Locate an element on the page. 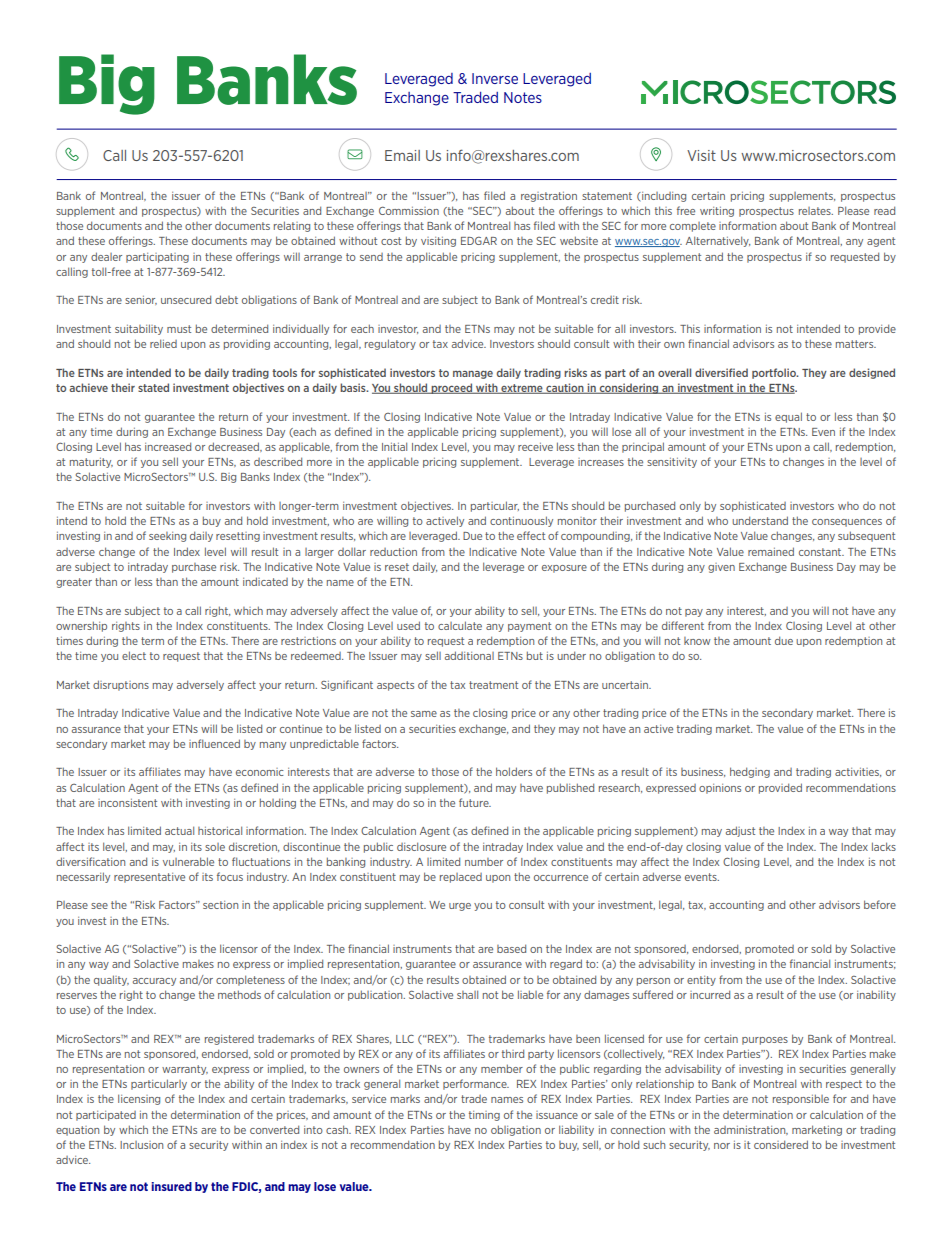 Image resolution: width=952 pixels, height=1233 pixels. hedging is located at coordinates (750, 772).
